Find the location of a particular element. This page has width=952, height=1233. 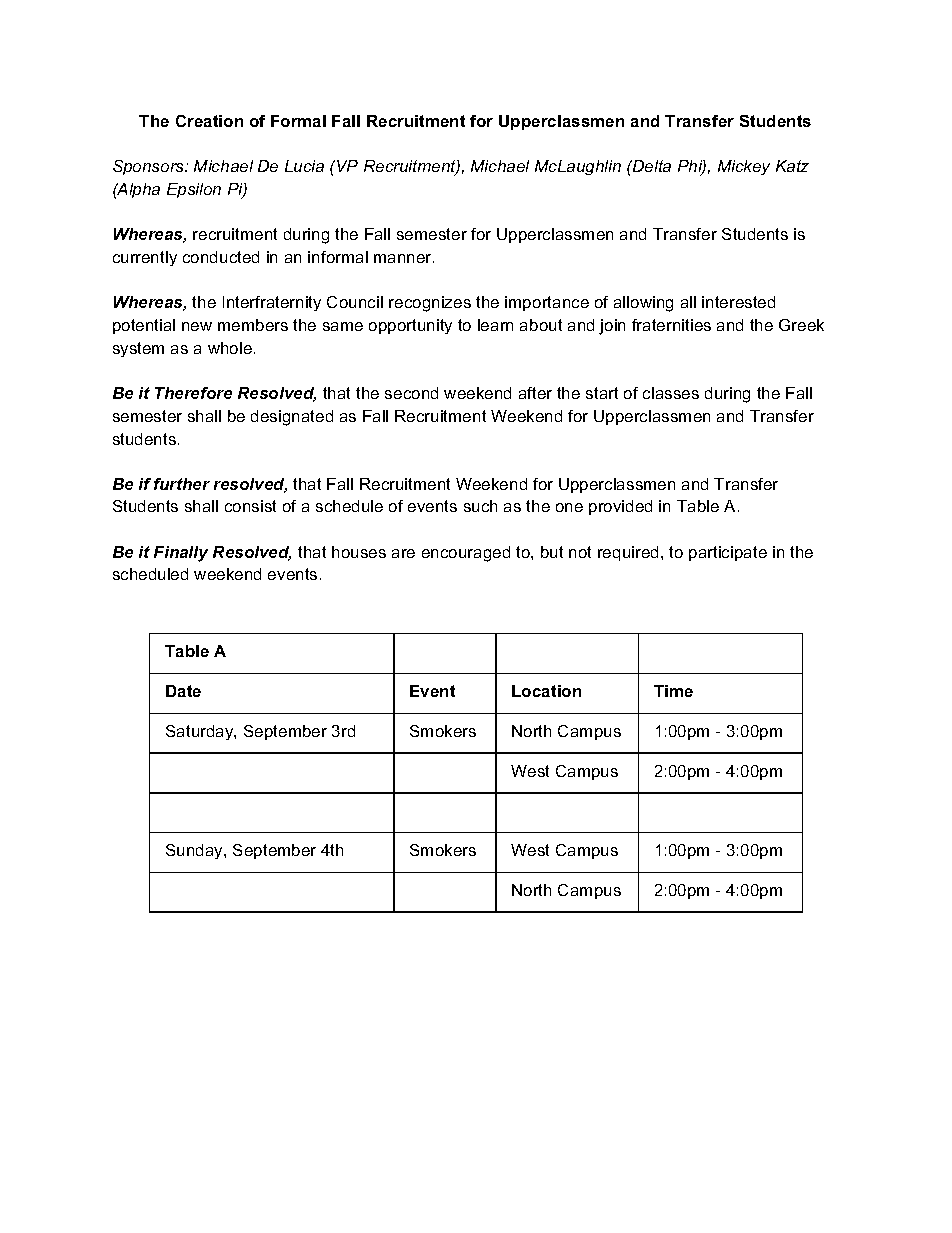

Finally is located at coordinates (181, 554).
